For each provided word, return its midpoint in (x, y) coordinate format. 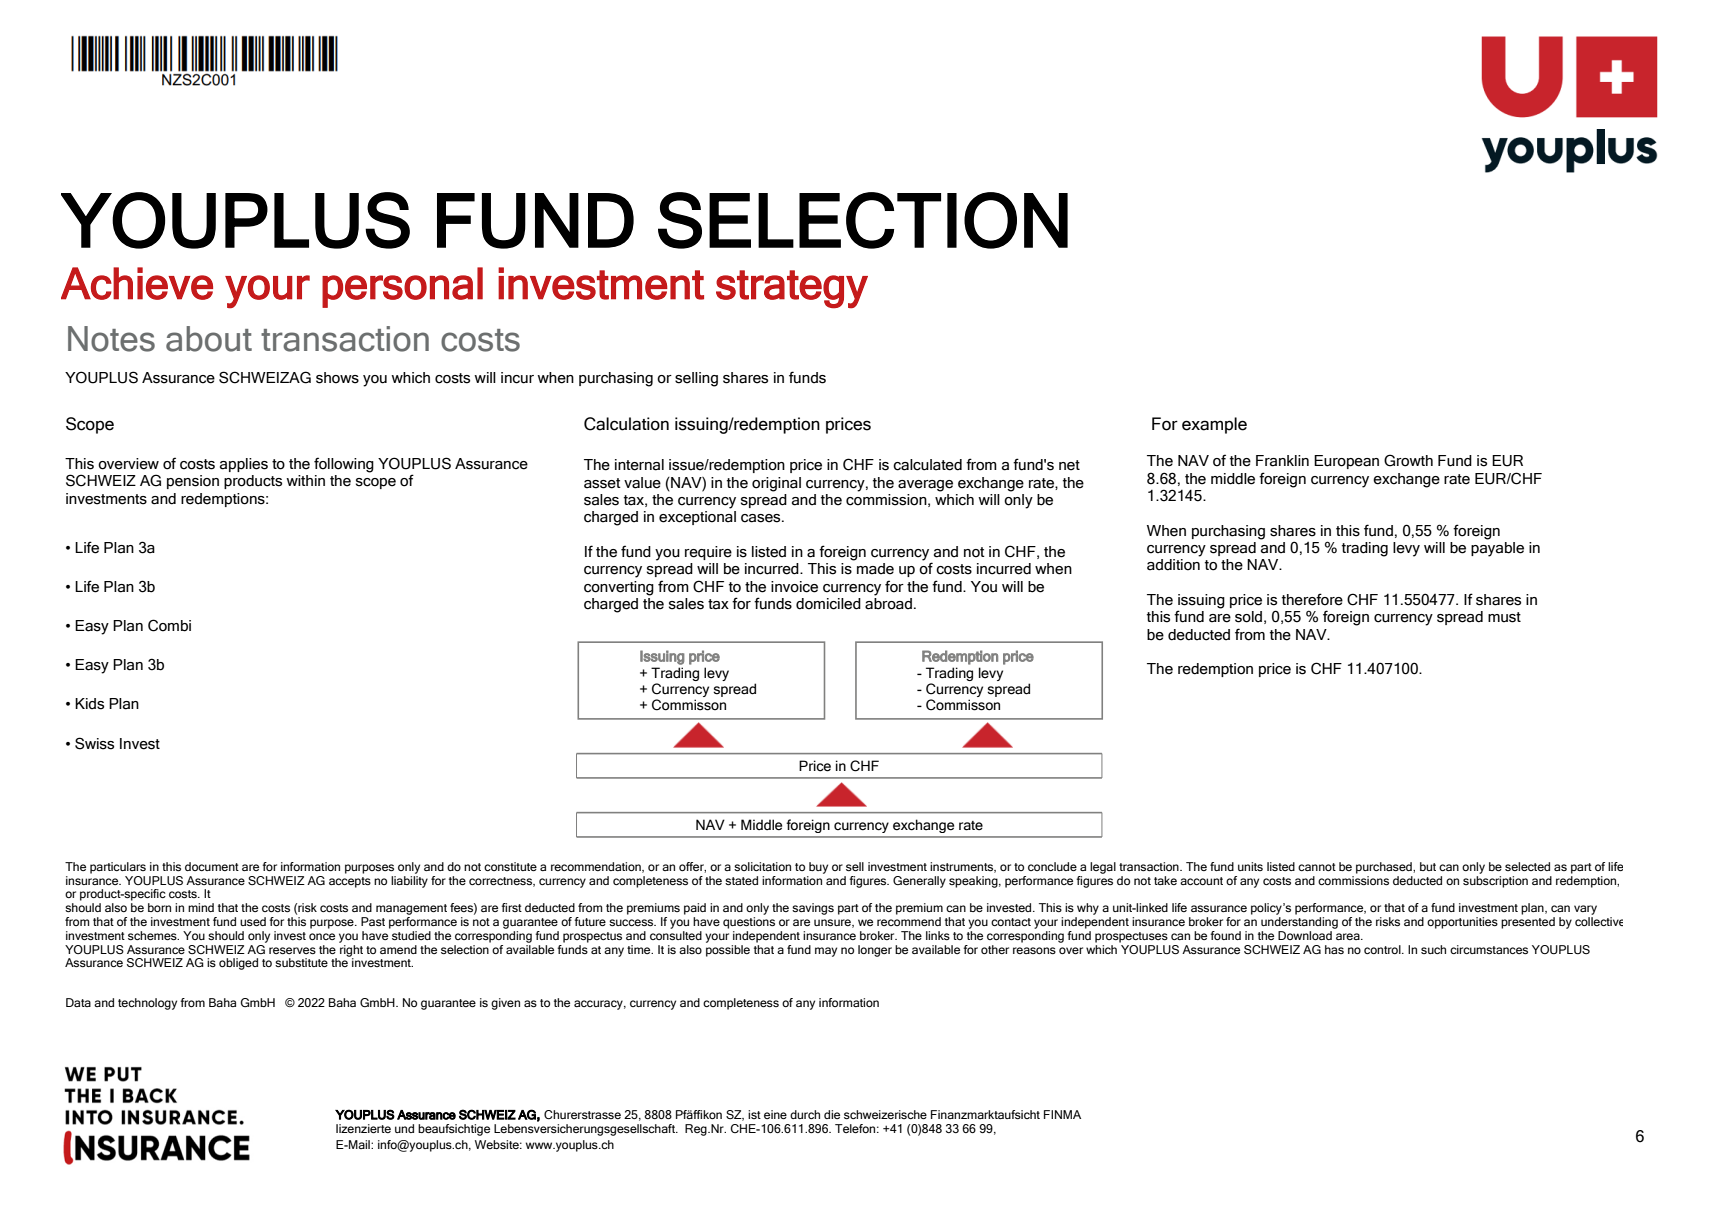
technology (147, 1004)
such (1433, 949)
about (209, 339)
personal (402, 287)
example (1214, 425)
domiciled (828, 604)
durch (805, 1114)
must (1504, 617)
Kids (89, 704)
